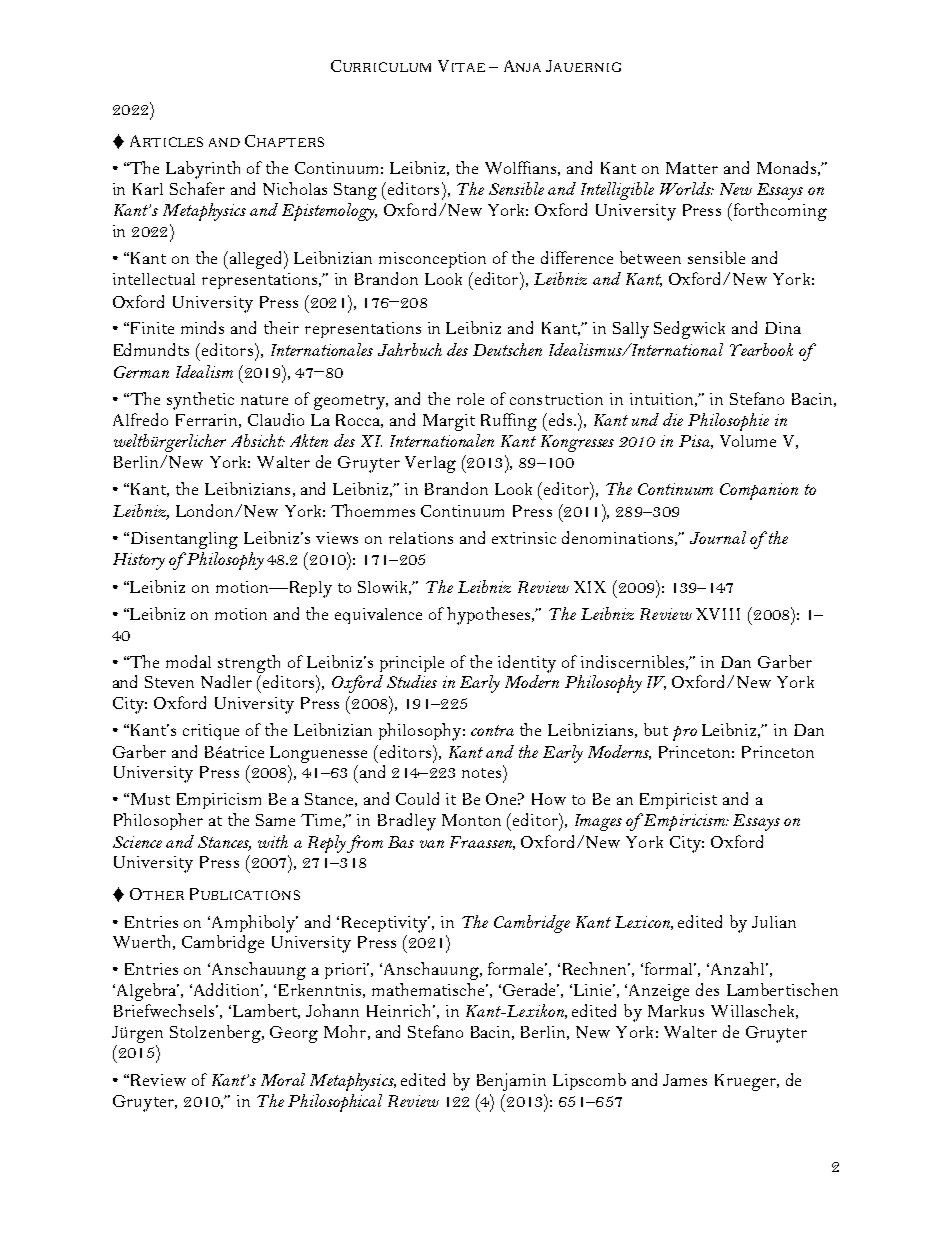  What do you see at coordinates (432, 260) in the screenshot?
I see `misconception` at bounding box center [432, 260].
